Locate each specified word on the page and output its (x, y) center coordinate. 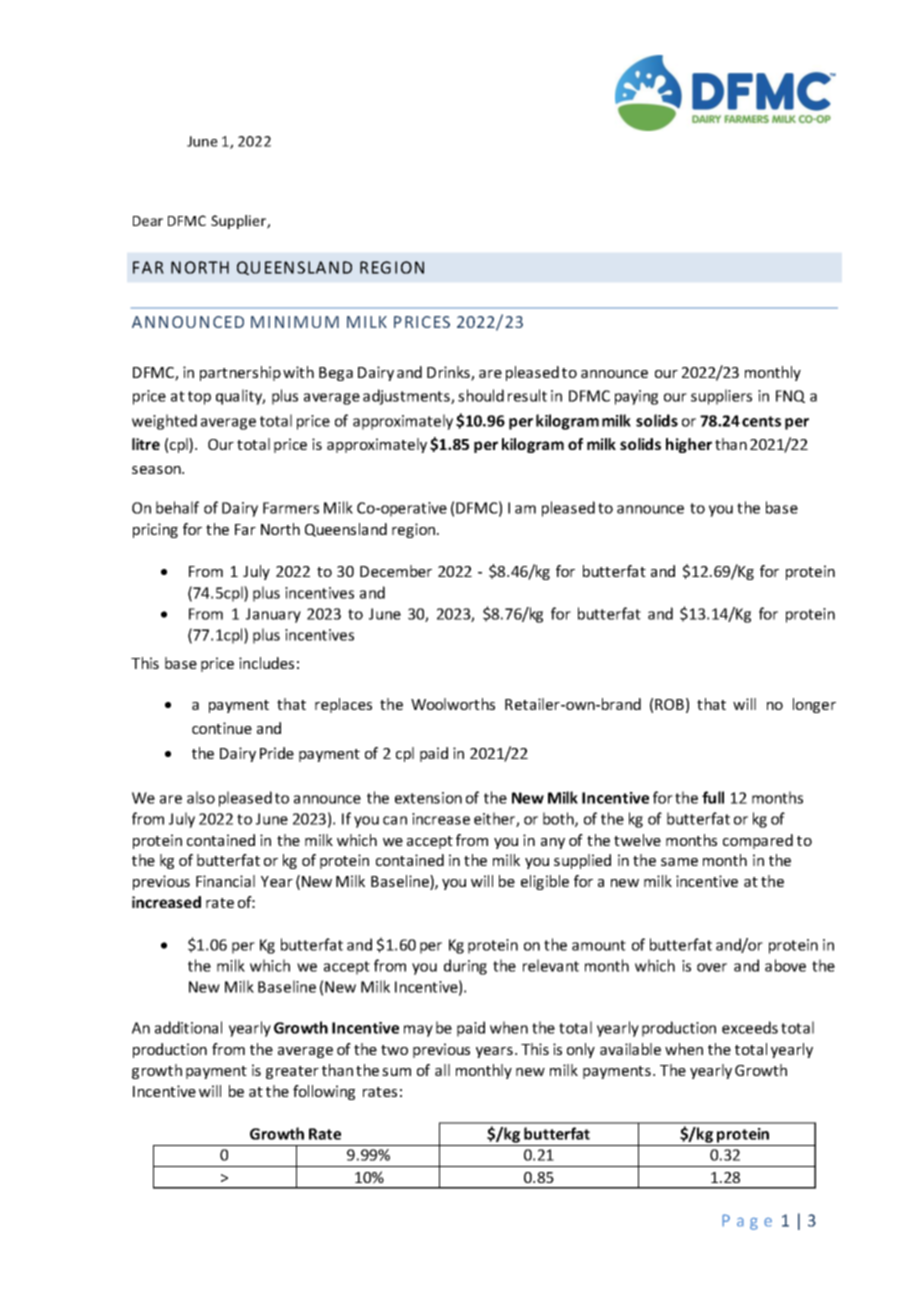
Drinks (449, 373)
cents (761, 421)
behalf (177, 507)
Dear (148, 221)
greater (292, 1072)
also (201, 797)
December (396, 571)
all (442, 1070)
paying (636, 397)
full (713, 797)
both (559, 819)
